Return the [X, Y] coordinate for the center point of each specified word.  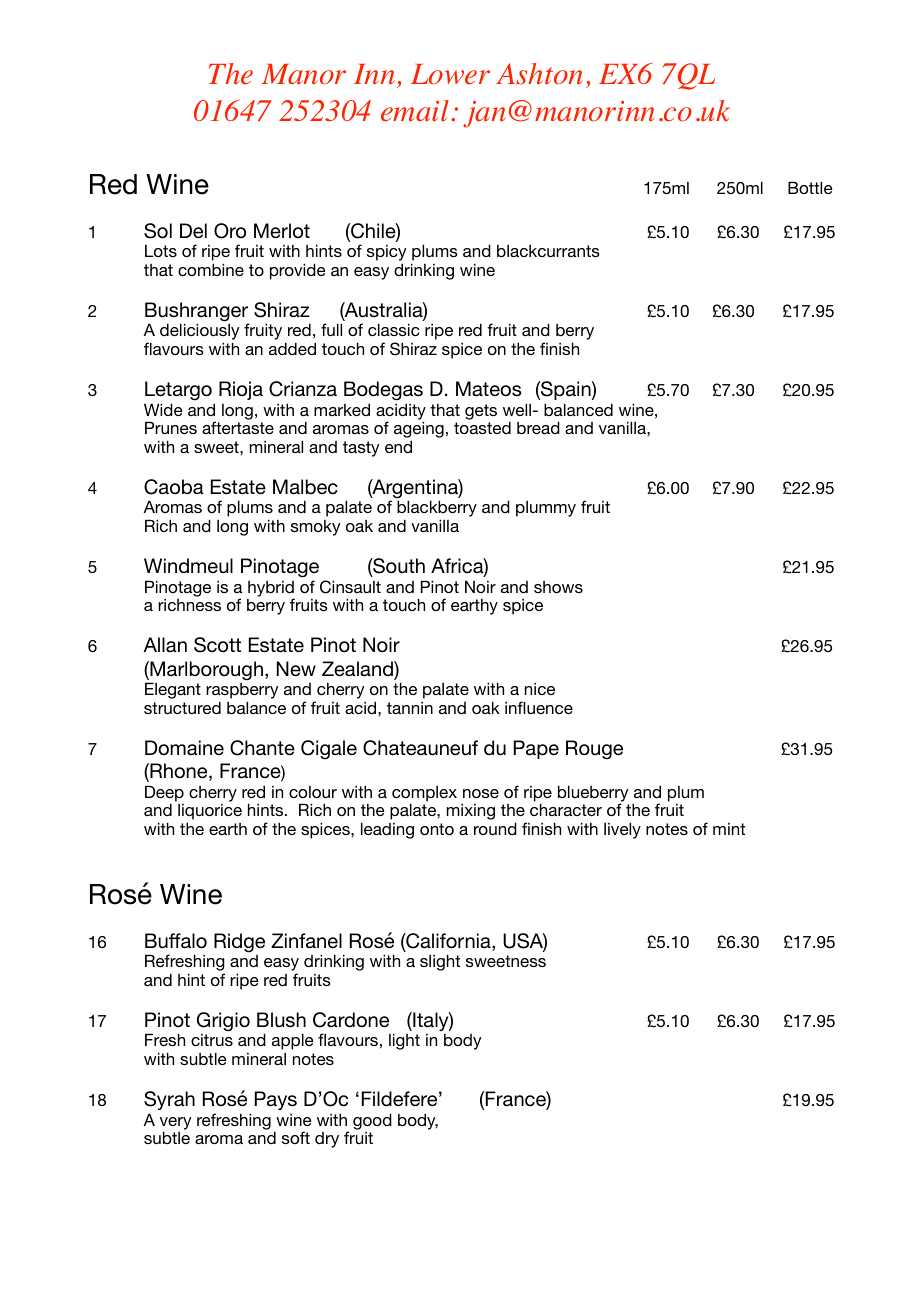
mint [729, 829]
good [372, 1121]
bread [538, 427]
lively [622, 830]
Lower [450, 74]
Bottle [810, 187]
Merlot [282, 231]
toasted [482, 427]
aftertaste [238, 427]
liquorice [210, 813]
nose [481, 793]
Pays [276, 1100]
